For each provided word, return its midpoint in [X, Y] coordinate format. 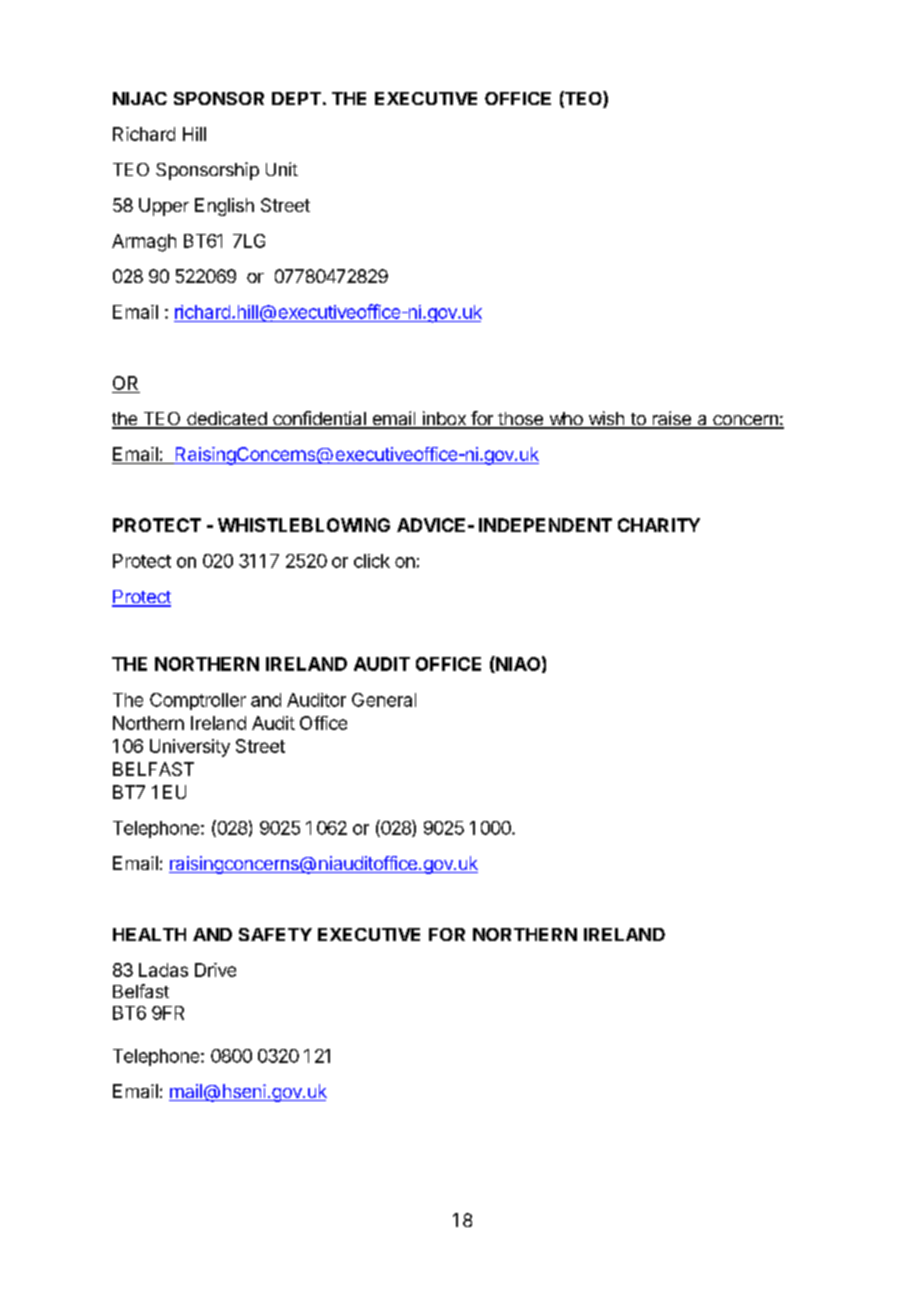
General [384, 700]
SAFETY [275, 934]
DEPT [296, 98]
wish [606, 419]
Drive [215, 970]
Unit [282, 169]
